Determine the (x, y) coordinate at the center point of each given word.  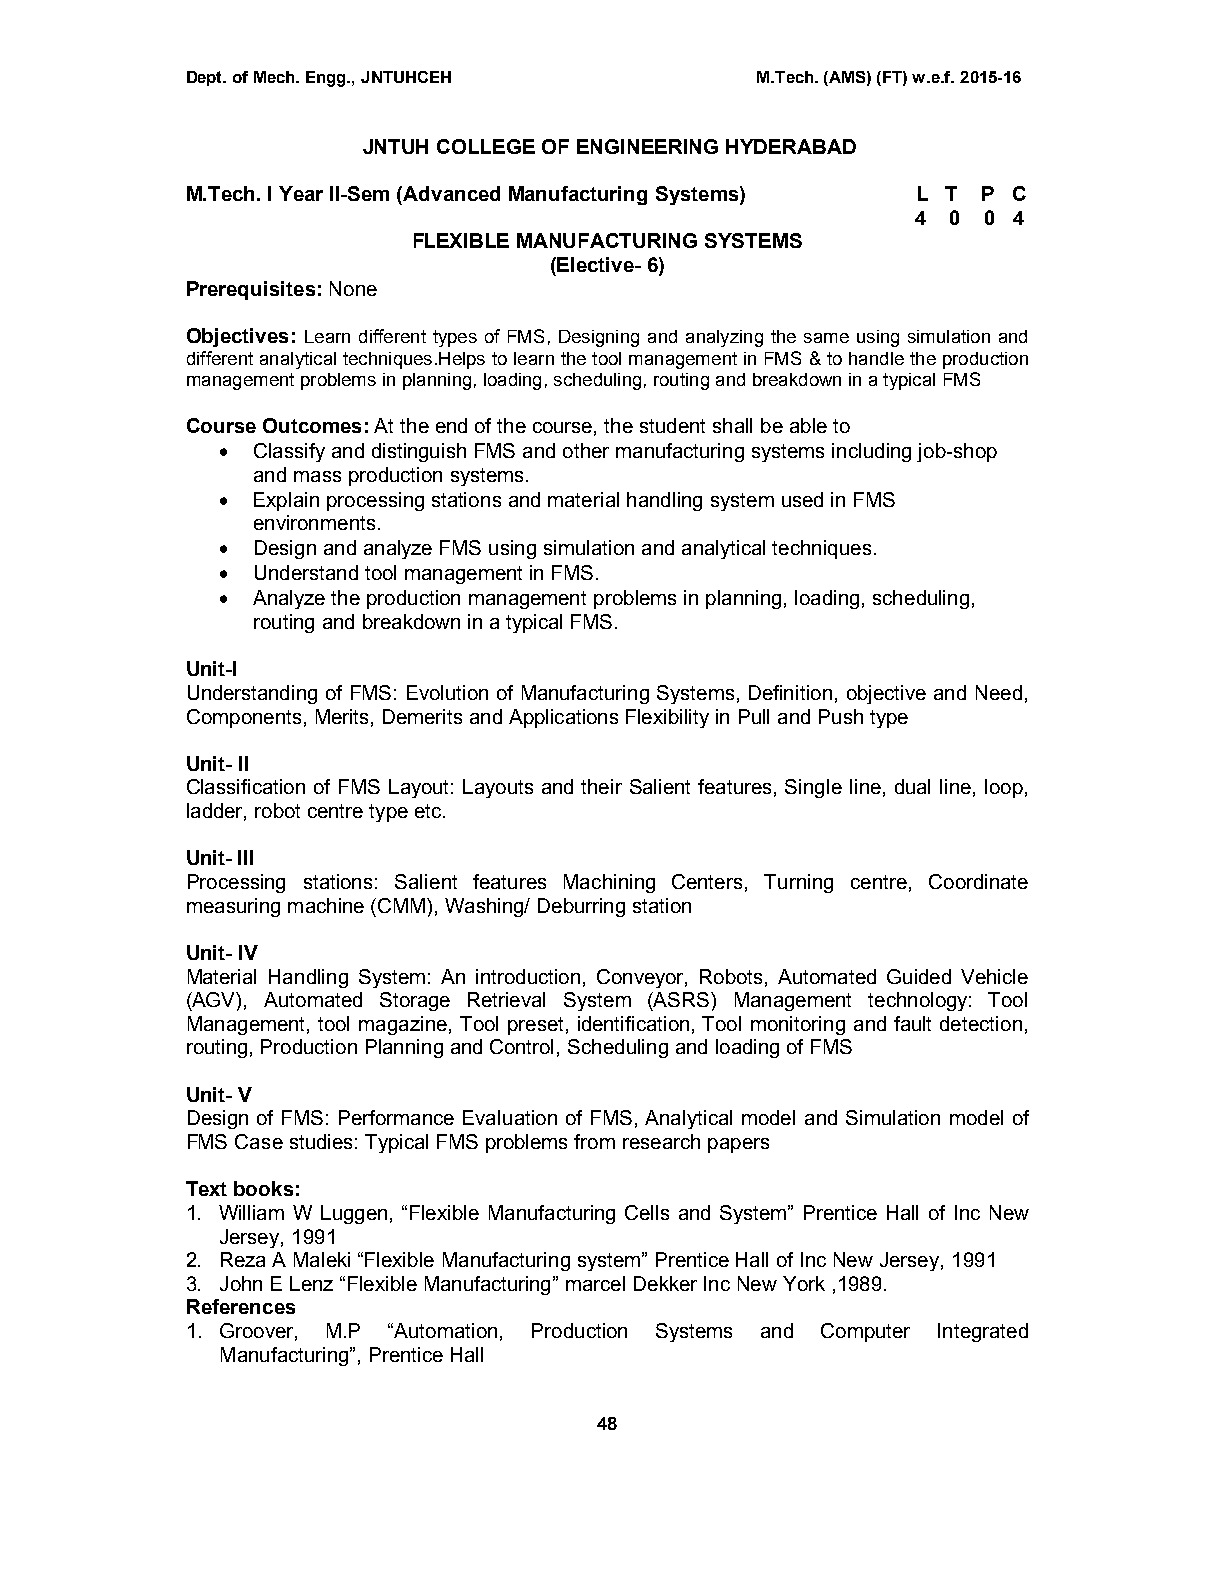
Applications (563, 718)
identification (633, 1023)
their (601, 786)
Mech (275, 77)
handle (876, 358)
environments (314, 522)
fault (912, 1023)
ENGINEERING (647, 146)
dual (912, 786)
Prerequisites (251, 290)
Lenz (311, 1283)
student (672, 425)
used (802, 499)
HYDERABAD (791, 146)
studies (321, 1141)
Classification (246, 786)
